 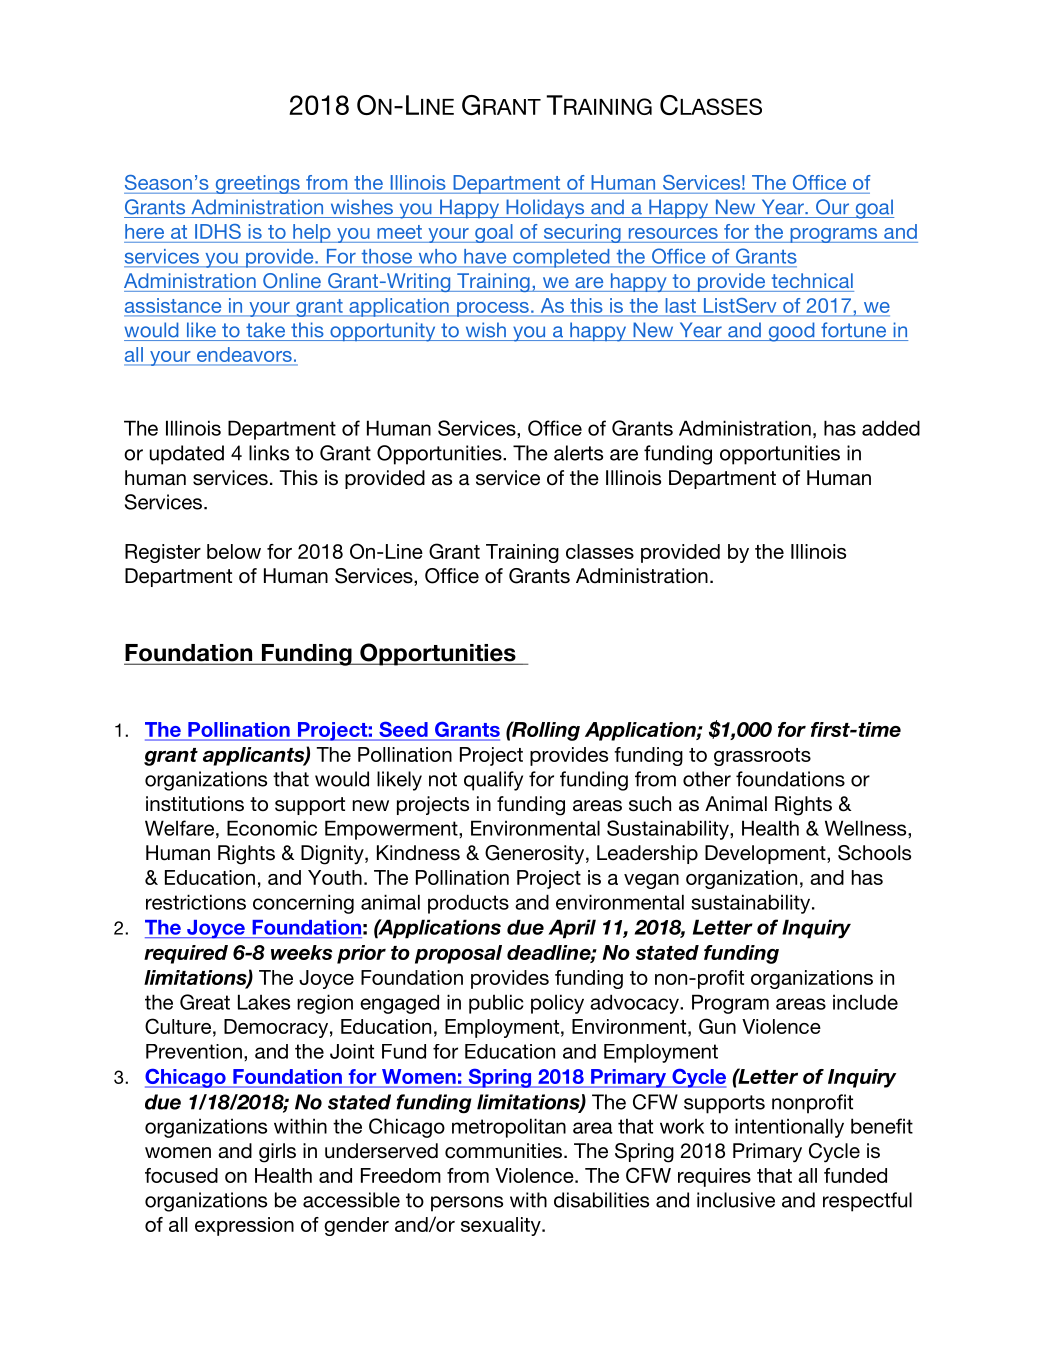 What do you see at coordinates (493, 781) in the page?
I see `qualify` at bounding box center [493, 781].
